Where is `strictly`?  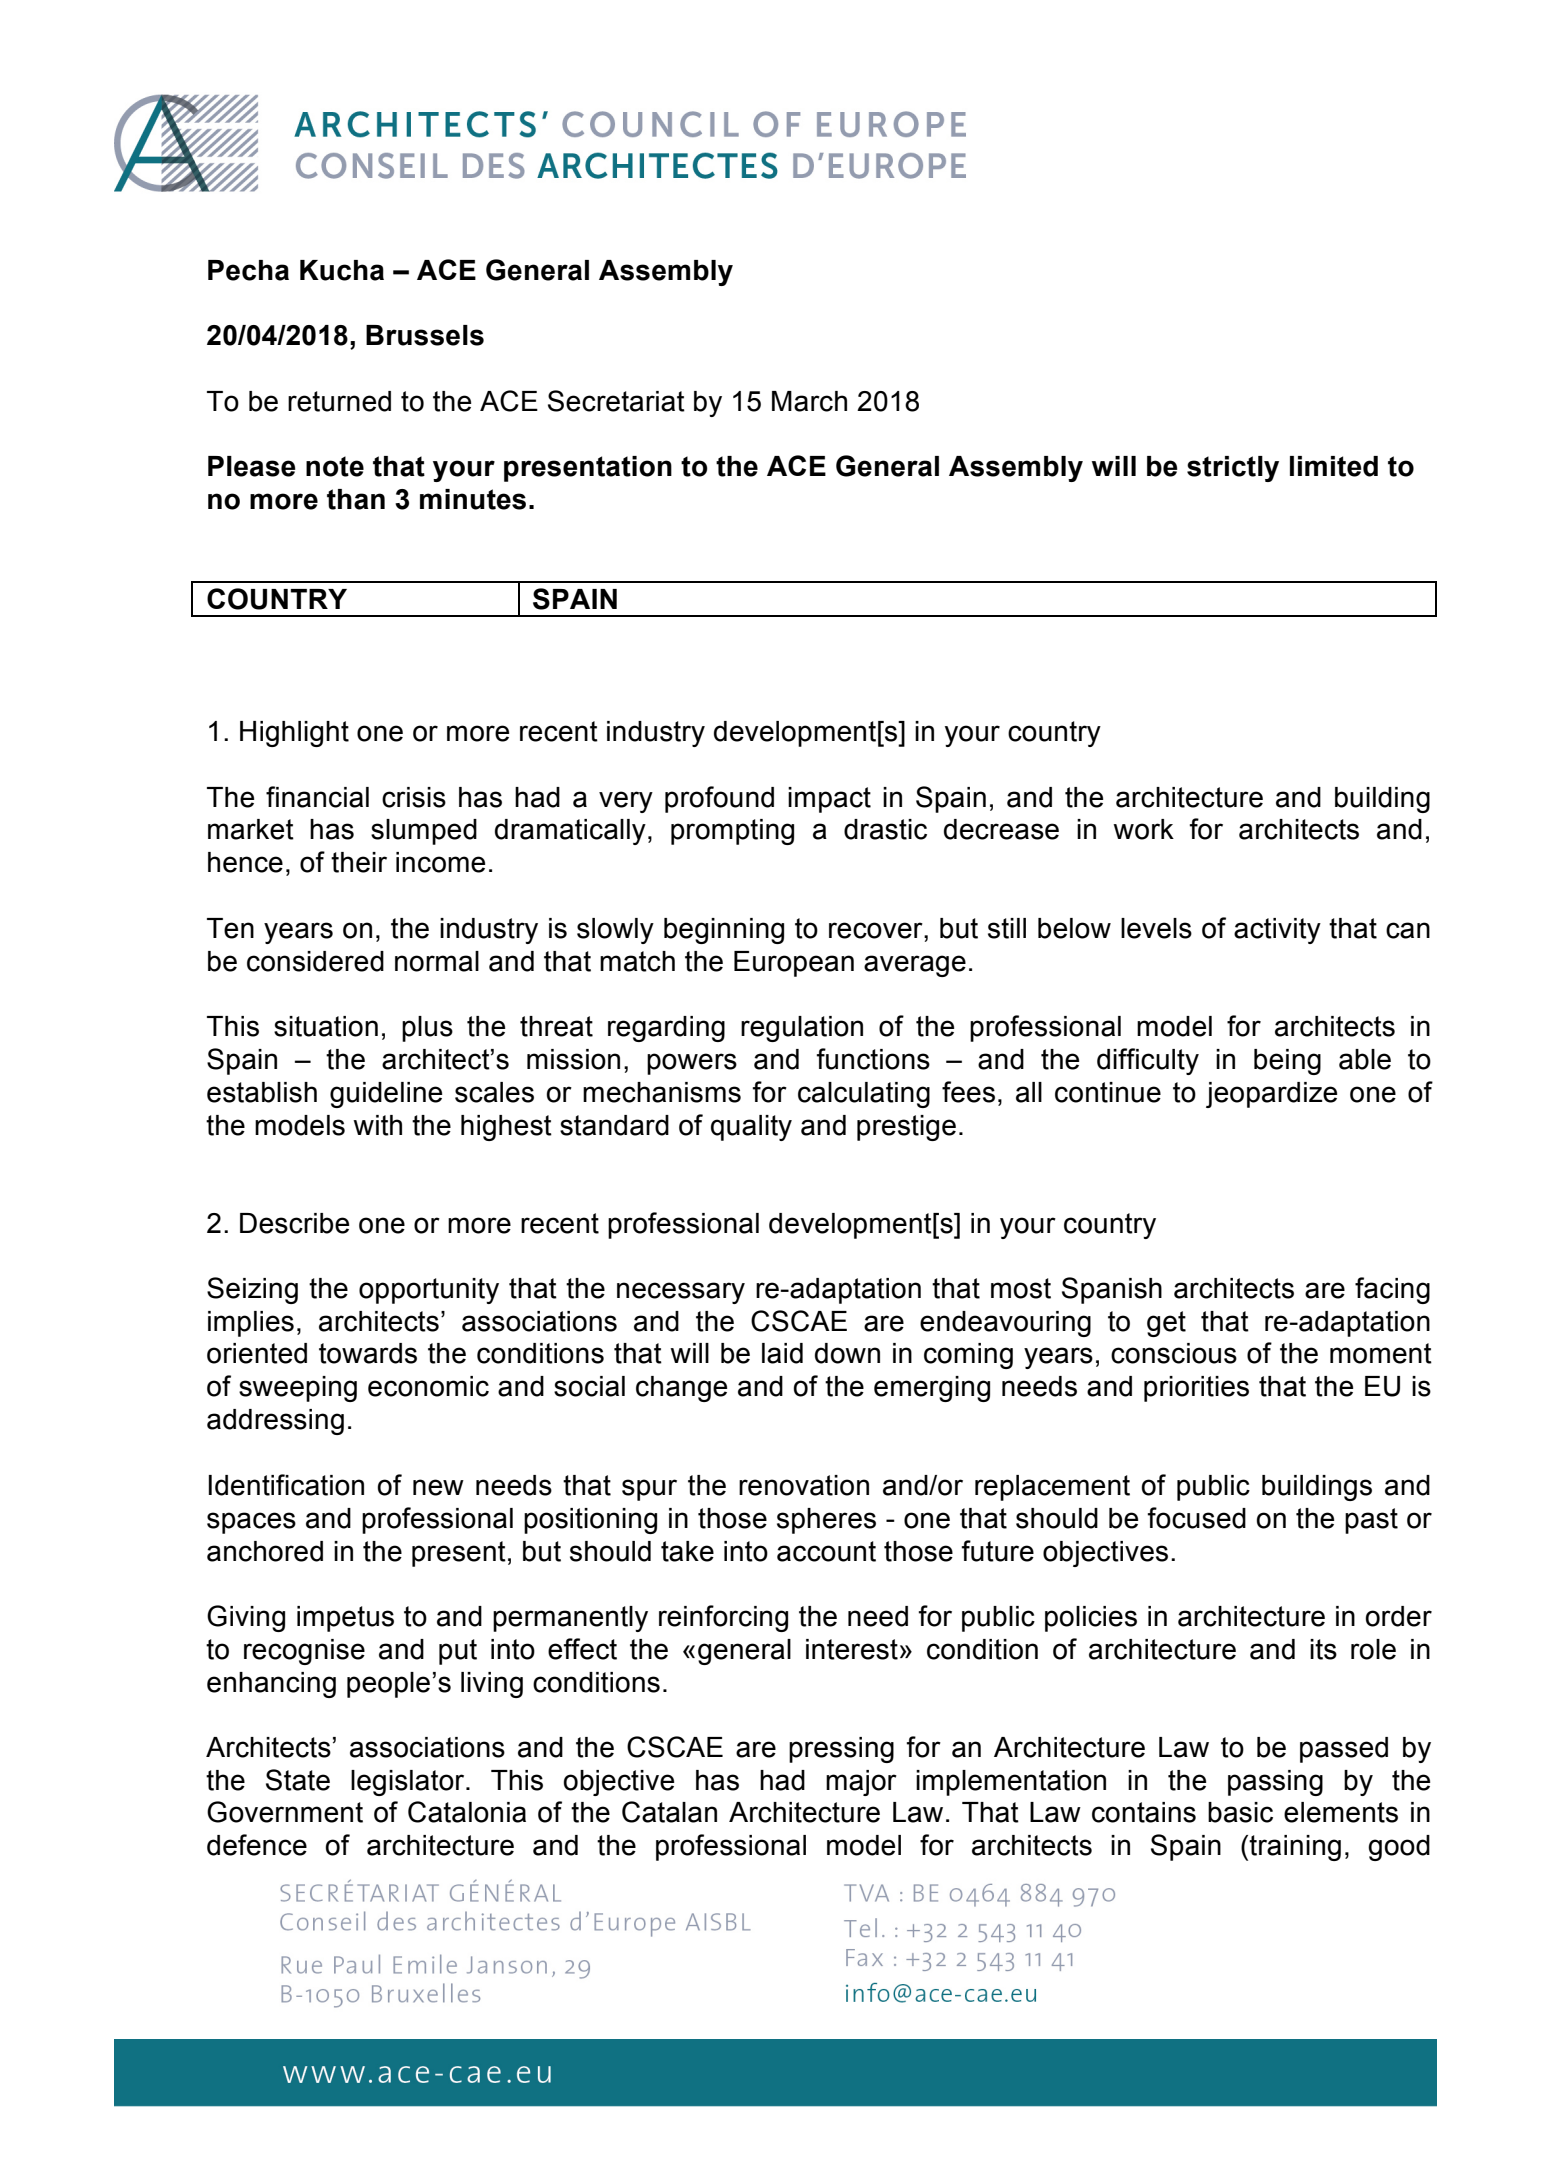
strictly is located at coordinates (1233, 469).
